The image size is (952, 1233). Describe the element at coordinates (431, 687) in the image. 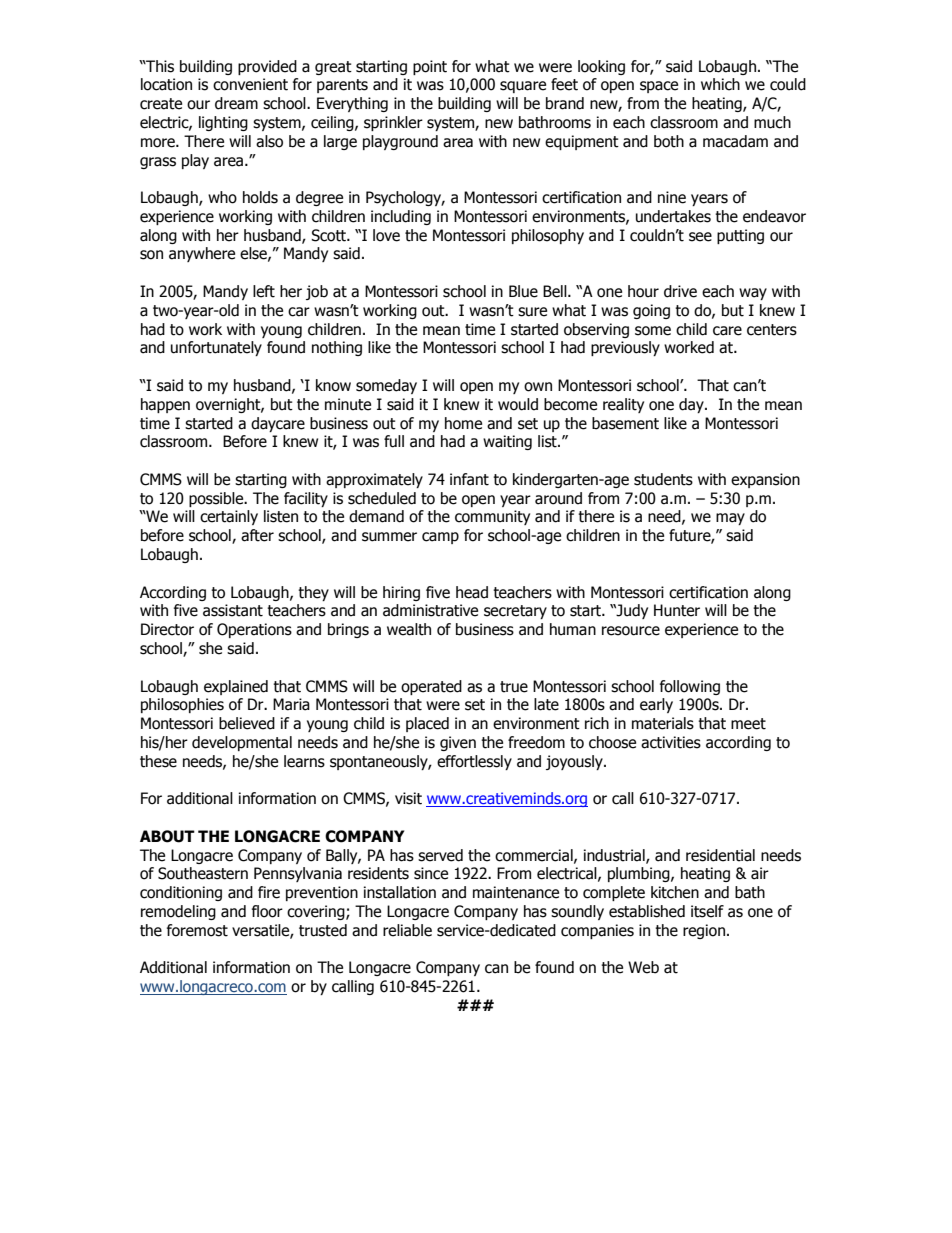

I see `operated` at that location.
